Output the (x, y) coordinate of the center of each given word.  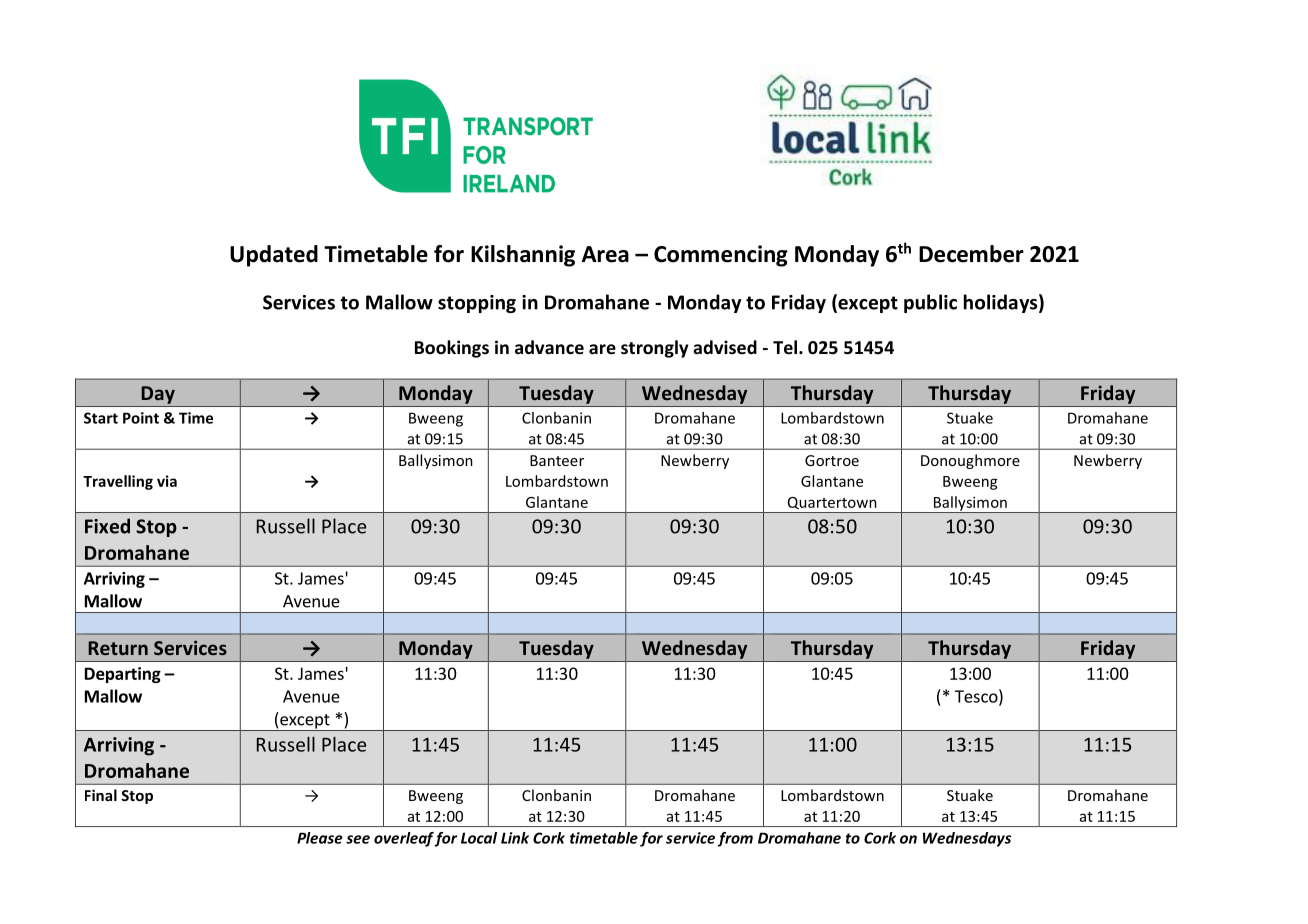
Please (320, 838)
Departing (123, 675)
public (930, 303)
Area (605, 254)
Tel (785, 347)
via (167, 481)
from (735, 839)
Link (515, 838)
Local (479, 838)
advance (549, 347)
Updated (274, 256)
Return (118, 648)
